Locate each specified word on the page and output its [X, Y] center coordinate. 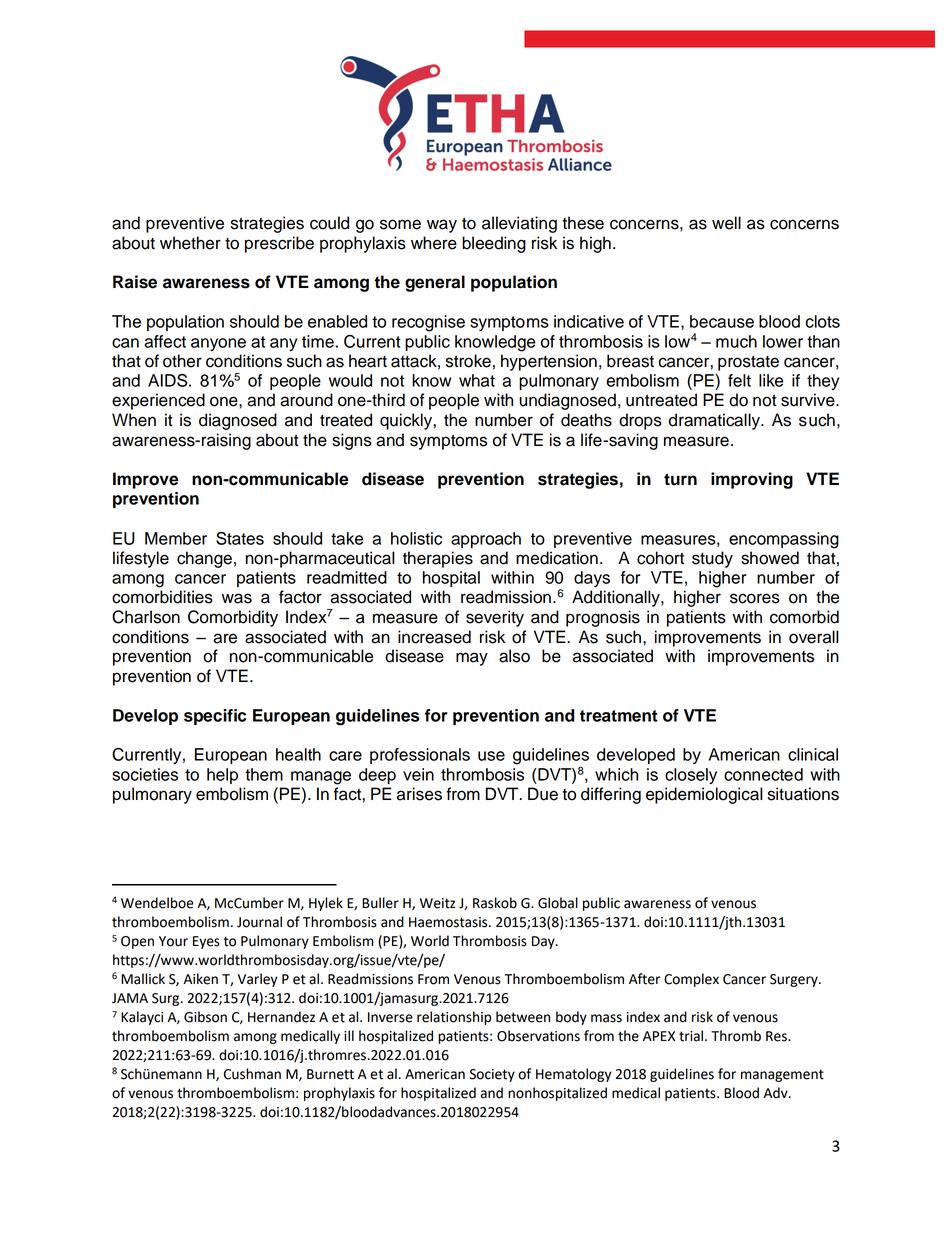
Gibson [205, 1017]
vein [418, 774]
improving [752, 480]
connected [763, 774]
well [726, 223]
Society [492, 1075]
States [240, 538]
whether [190, 243]
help [222, 776]
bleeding [494, 244]
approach [486, 540]
